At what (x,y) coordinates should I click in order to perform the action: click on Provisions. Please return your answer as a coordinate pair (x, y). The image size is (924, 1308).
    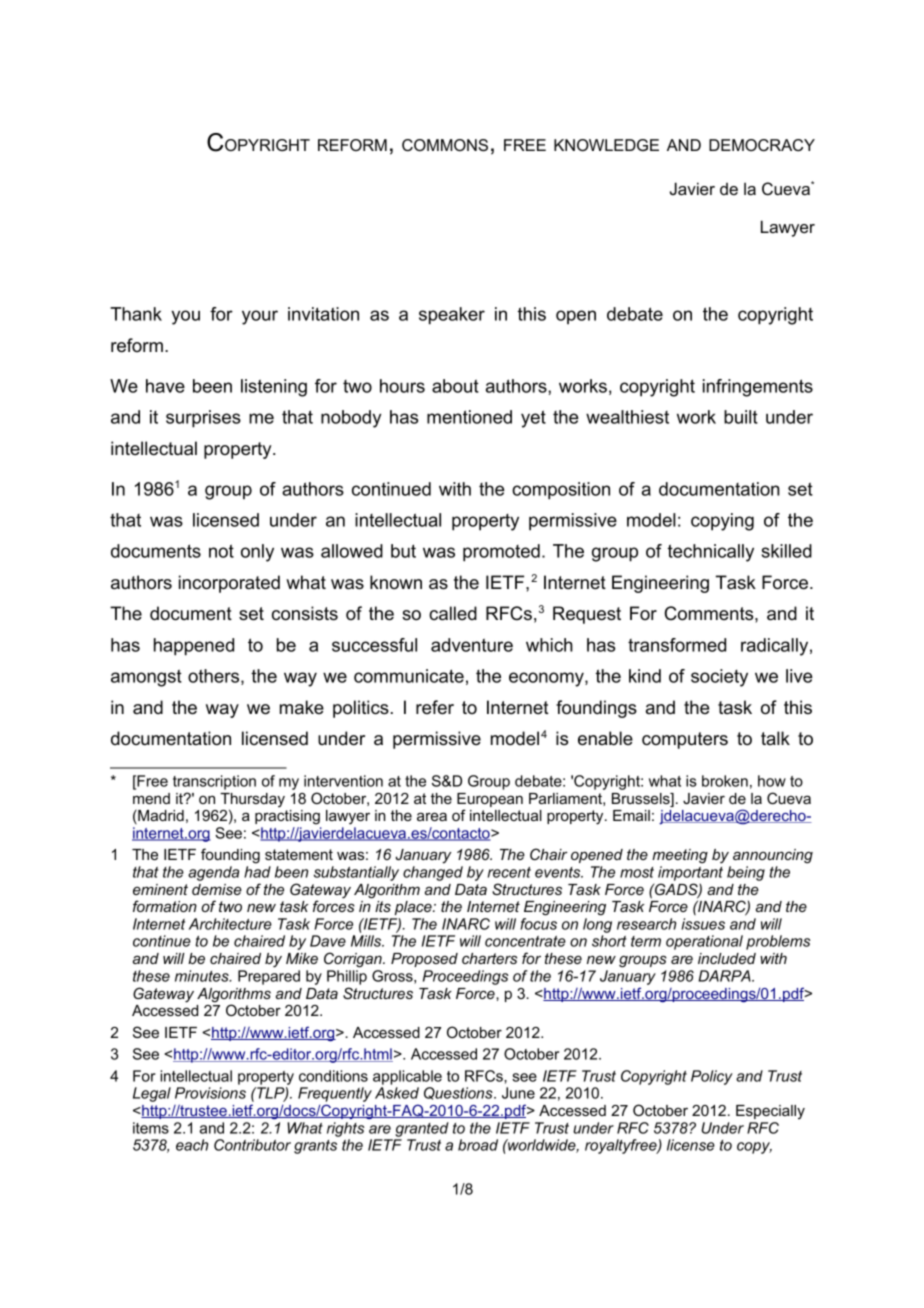
    Looking at the image, I should click on (210, 1093).
